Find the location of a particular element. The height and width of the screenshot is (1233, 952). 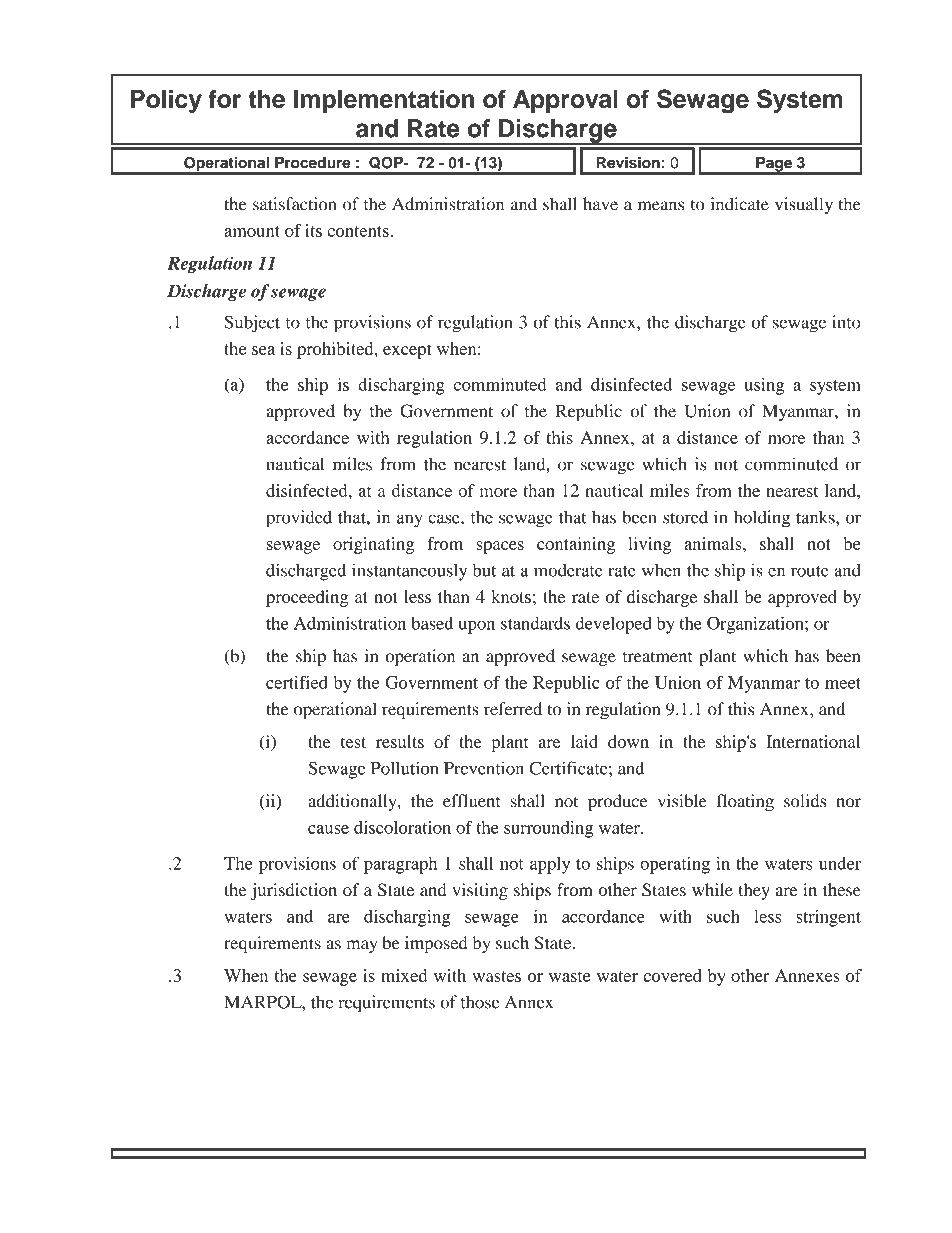

Approval is located at coordinates (565, 101).
